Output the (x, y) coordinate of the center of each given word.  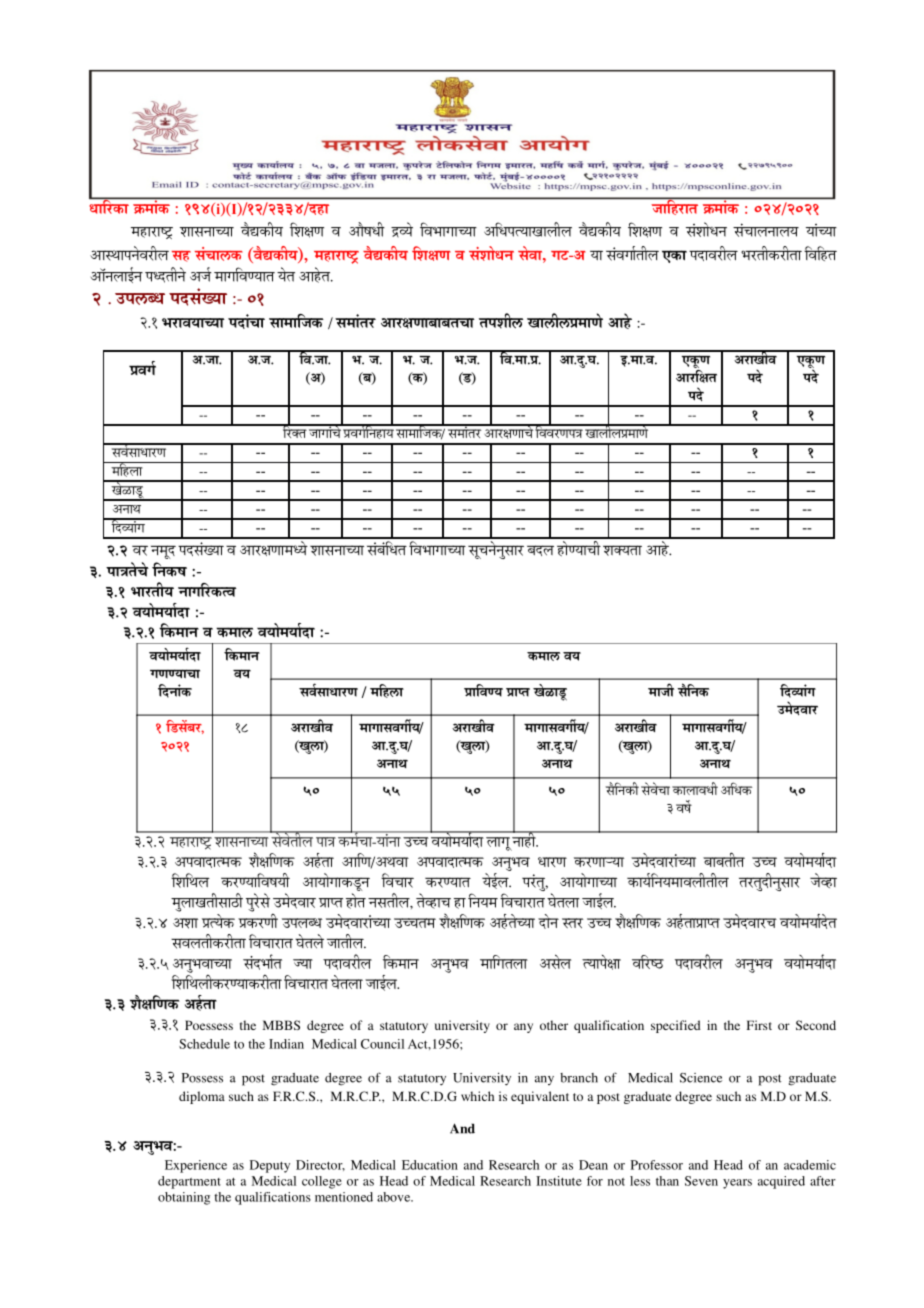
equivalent (540, 1097)
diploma (202, 1097)
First (759, 1025)
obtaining (184, 1198)
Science (701, 1078)
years (737, 1184)
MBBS (281, 1025)
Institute (559, 1181)
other (554, 1025)
